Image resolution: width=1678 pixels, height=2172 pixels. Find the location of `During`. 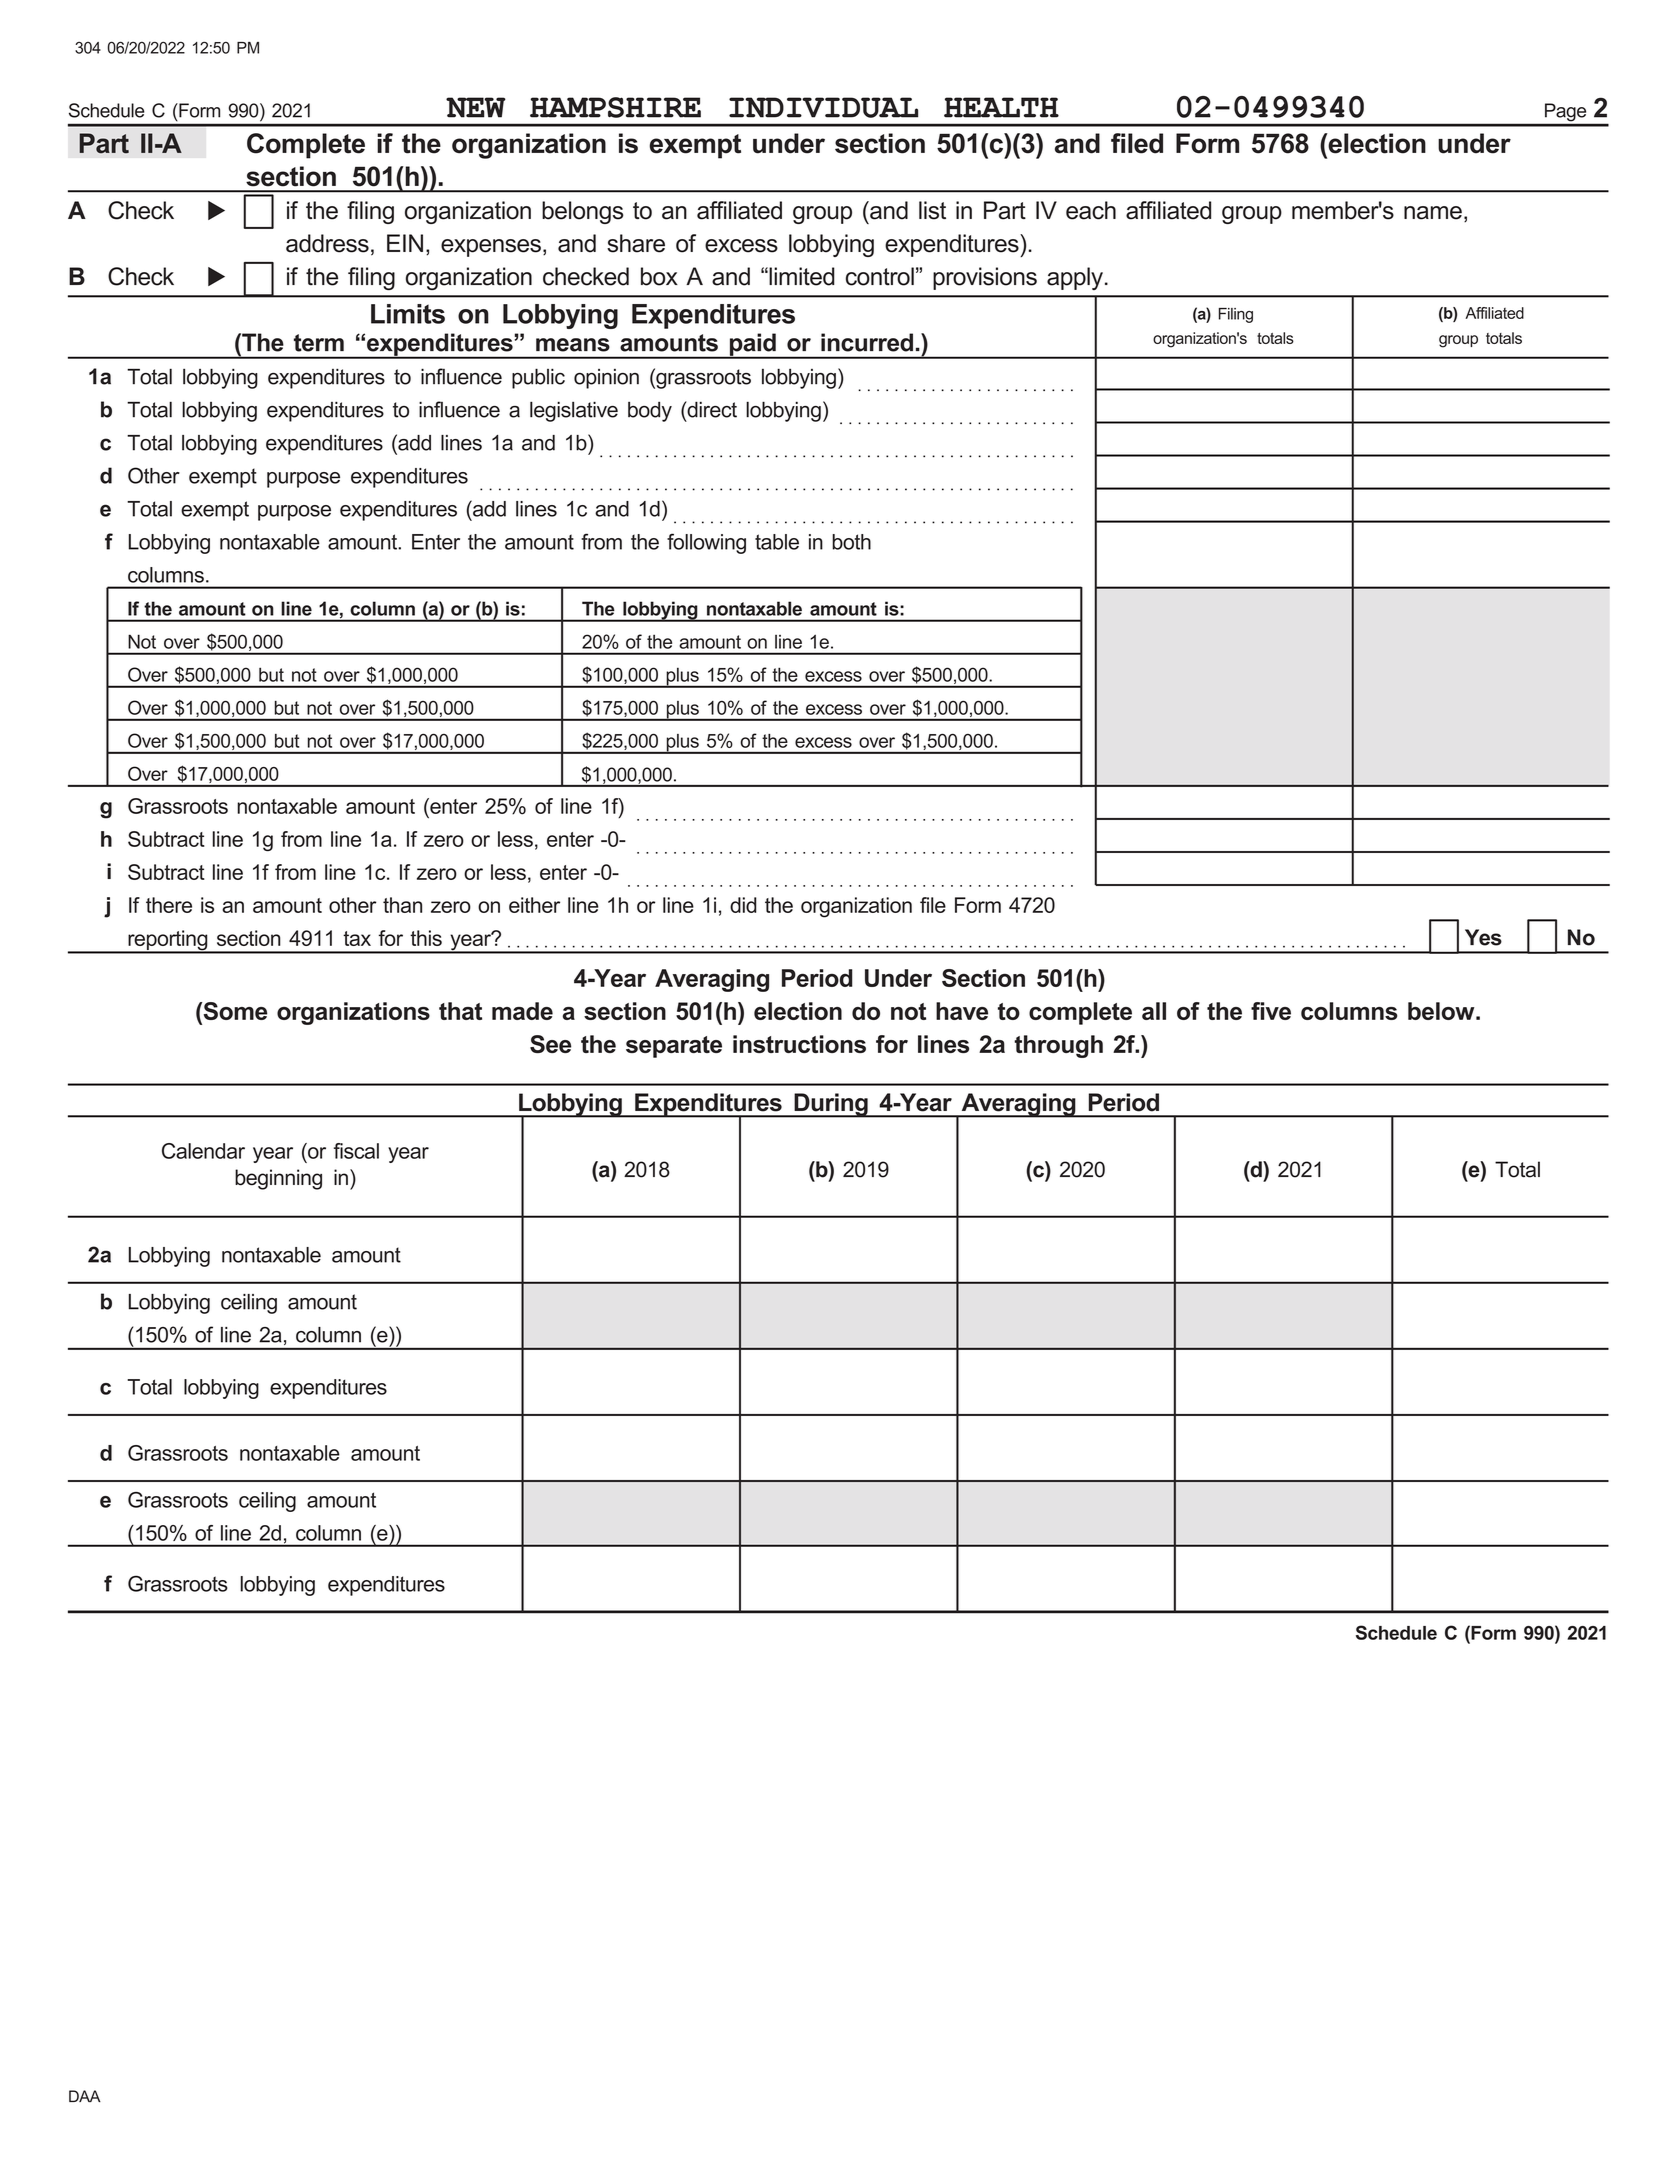

During is located at coordinates (831, 1105).
